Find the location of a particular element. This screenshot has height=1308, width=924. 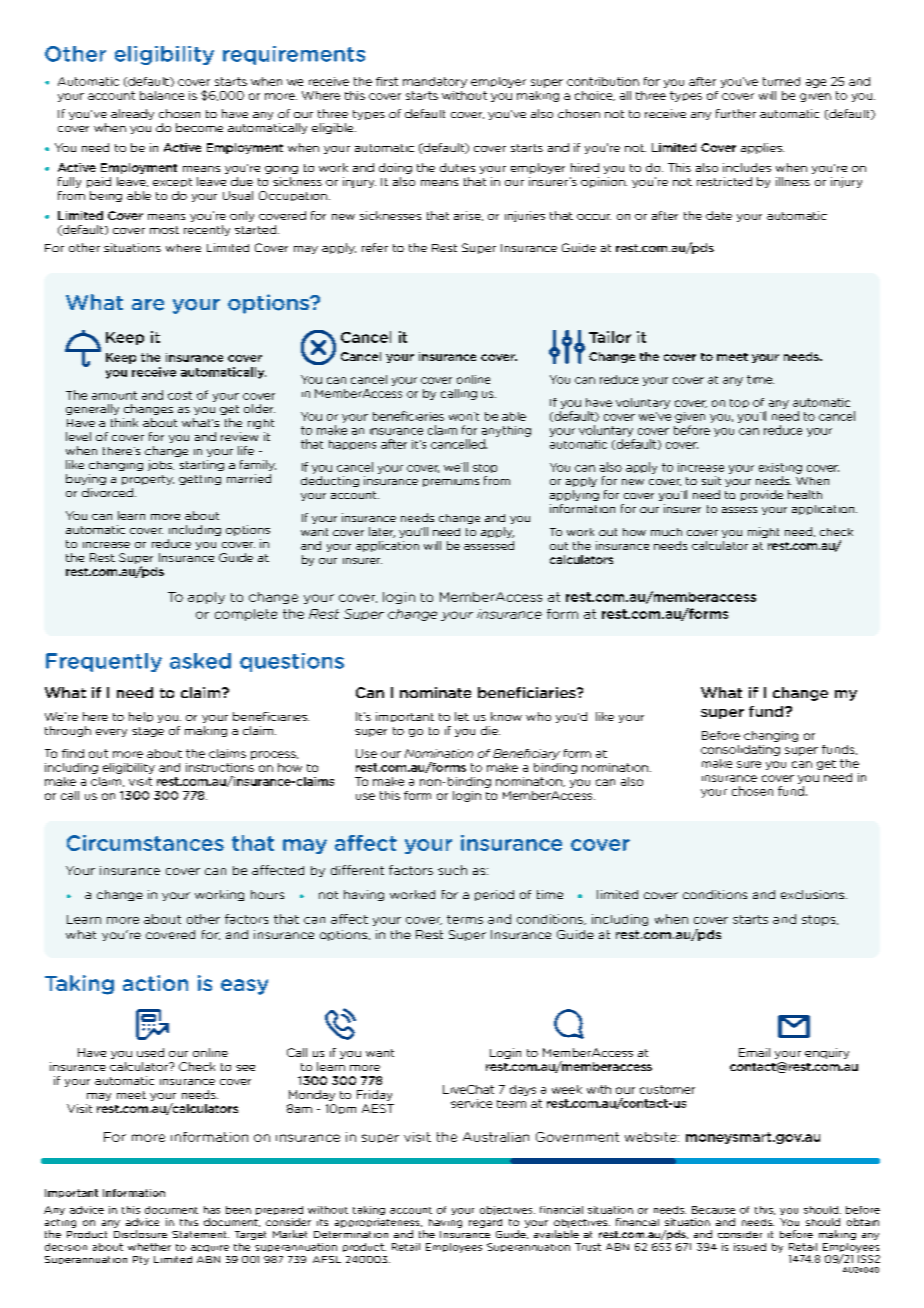

balance is located at coordinates (162, 95).
